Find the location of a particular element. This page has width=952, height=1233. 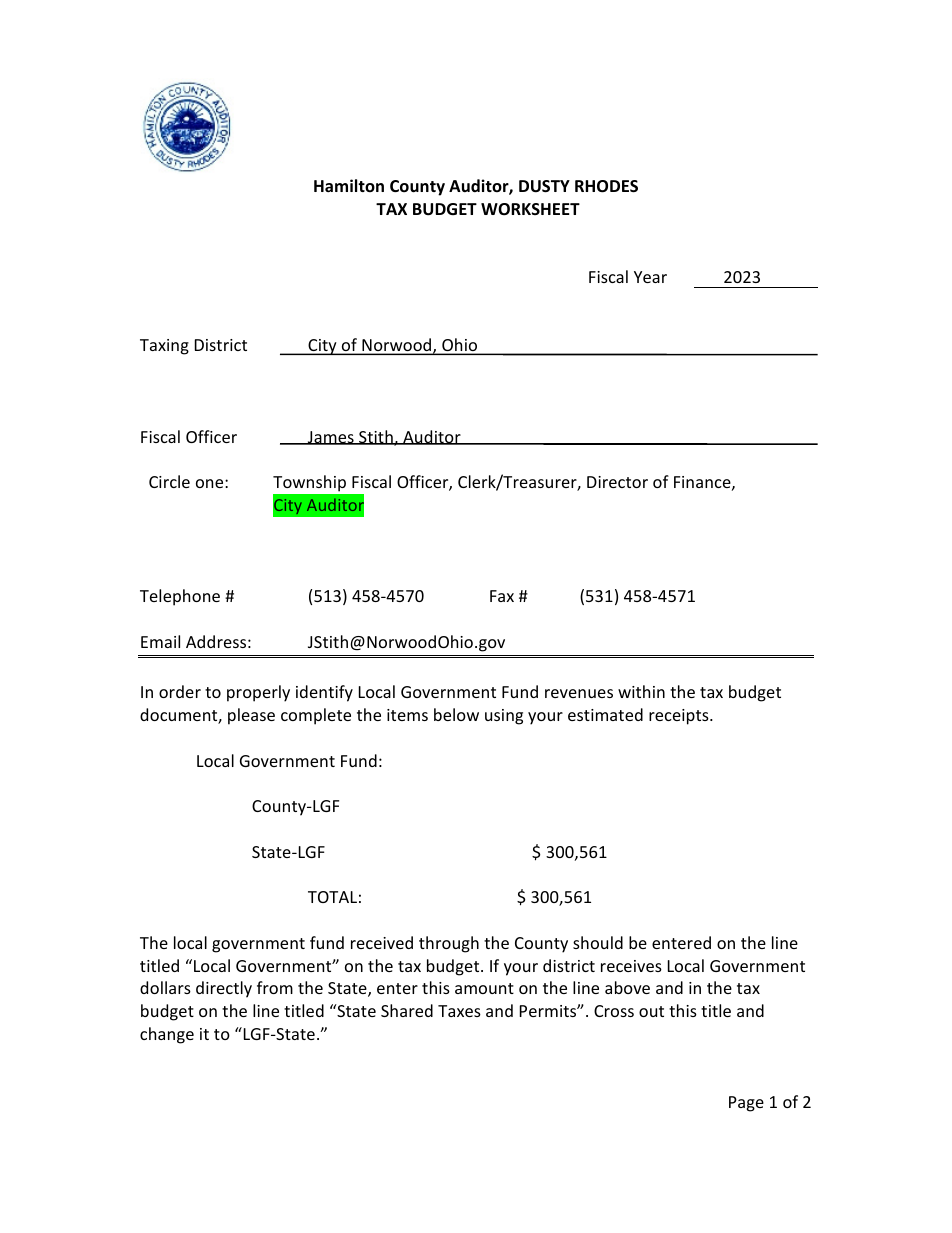

directly is located at coordinates (224, 989).
